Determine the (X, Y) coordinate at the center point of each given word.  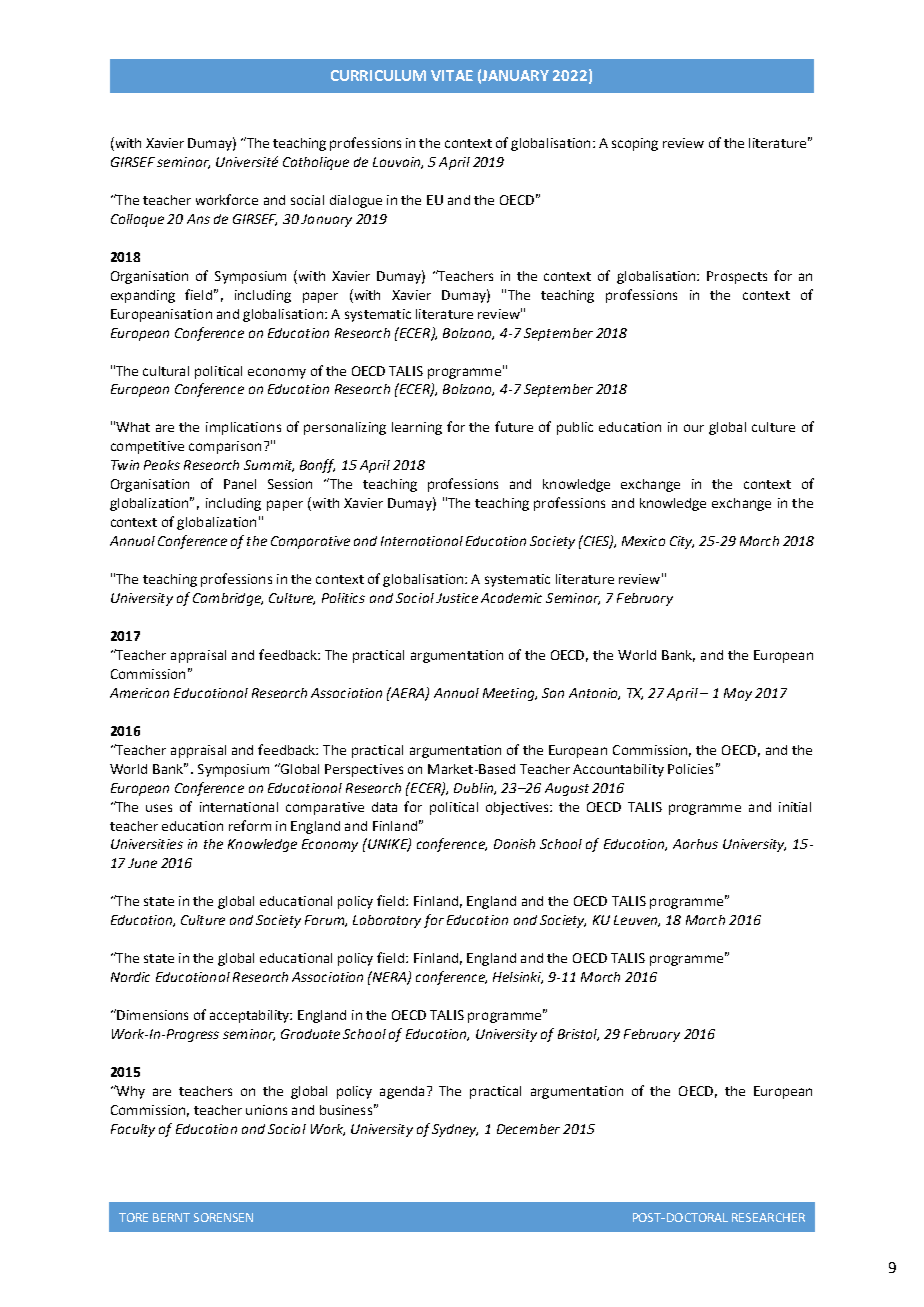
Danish (514, 844)
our (694, 428)
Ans (198, 219)
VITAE (452, 75)
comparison (225, 447)
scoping (635, 144)
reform (250, 825)
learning (417, 428)
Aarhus (695, 844)
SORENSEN (223, 1217)
